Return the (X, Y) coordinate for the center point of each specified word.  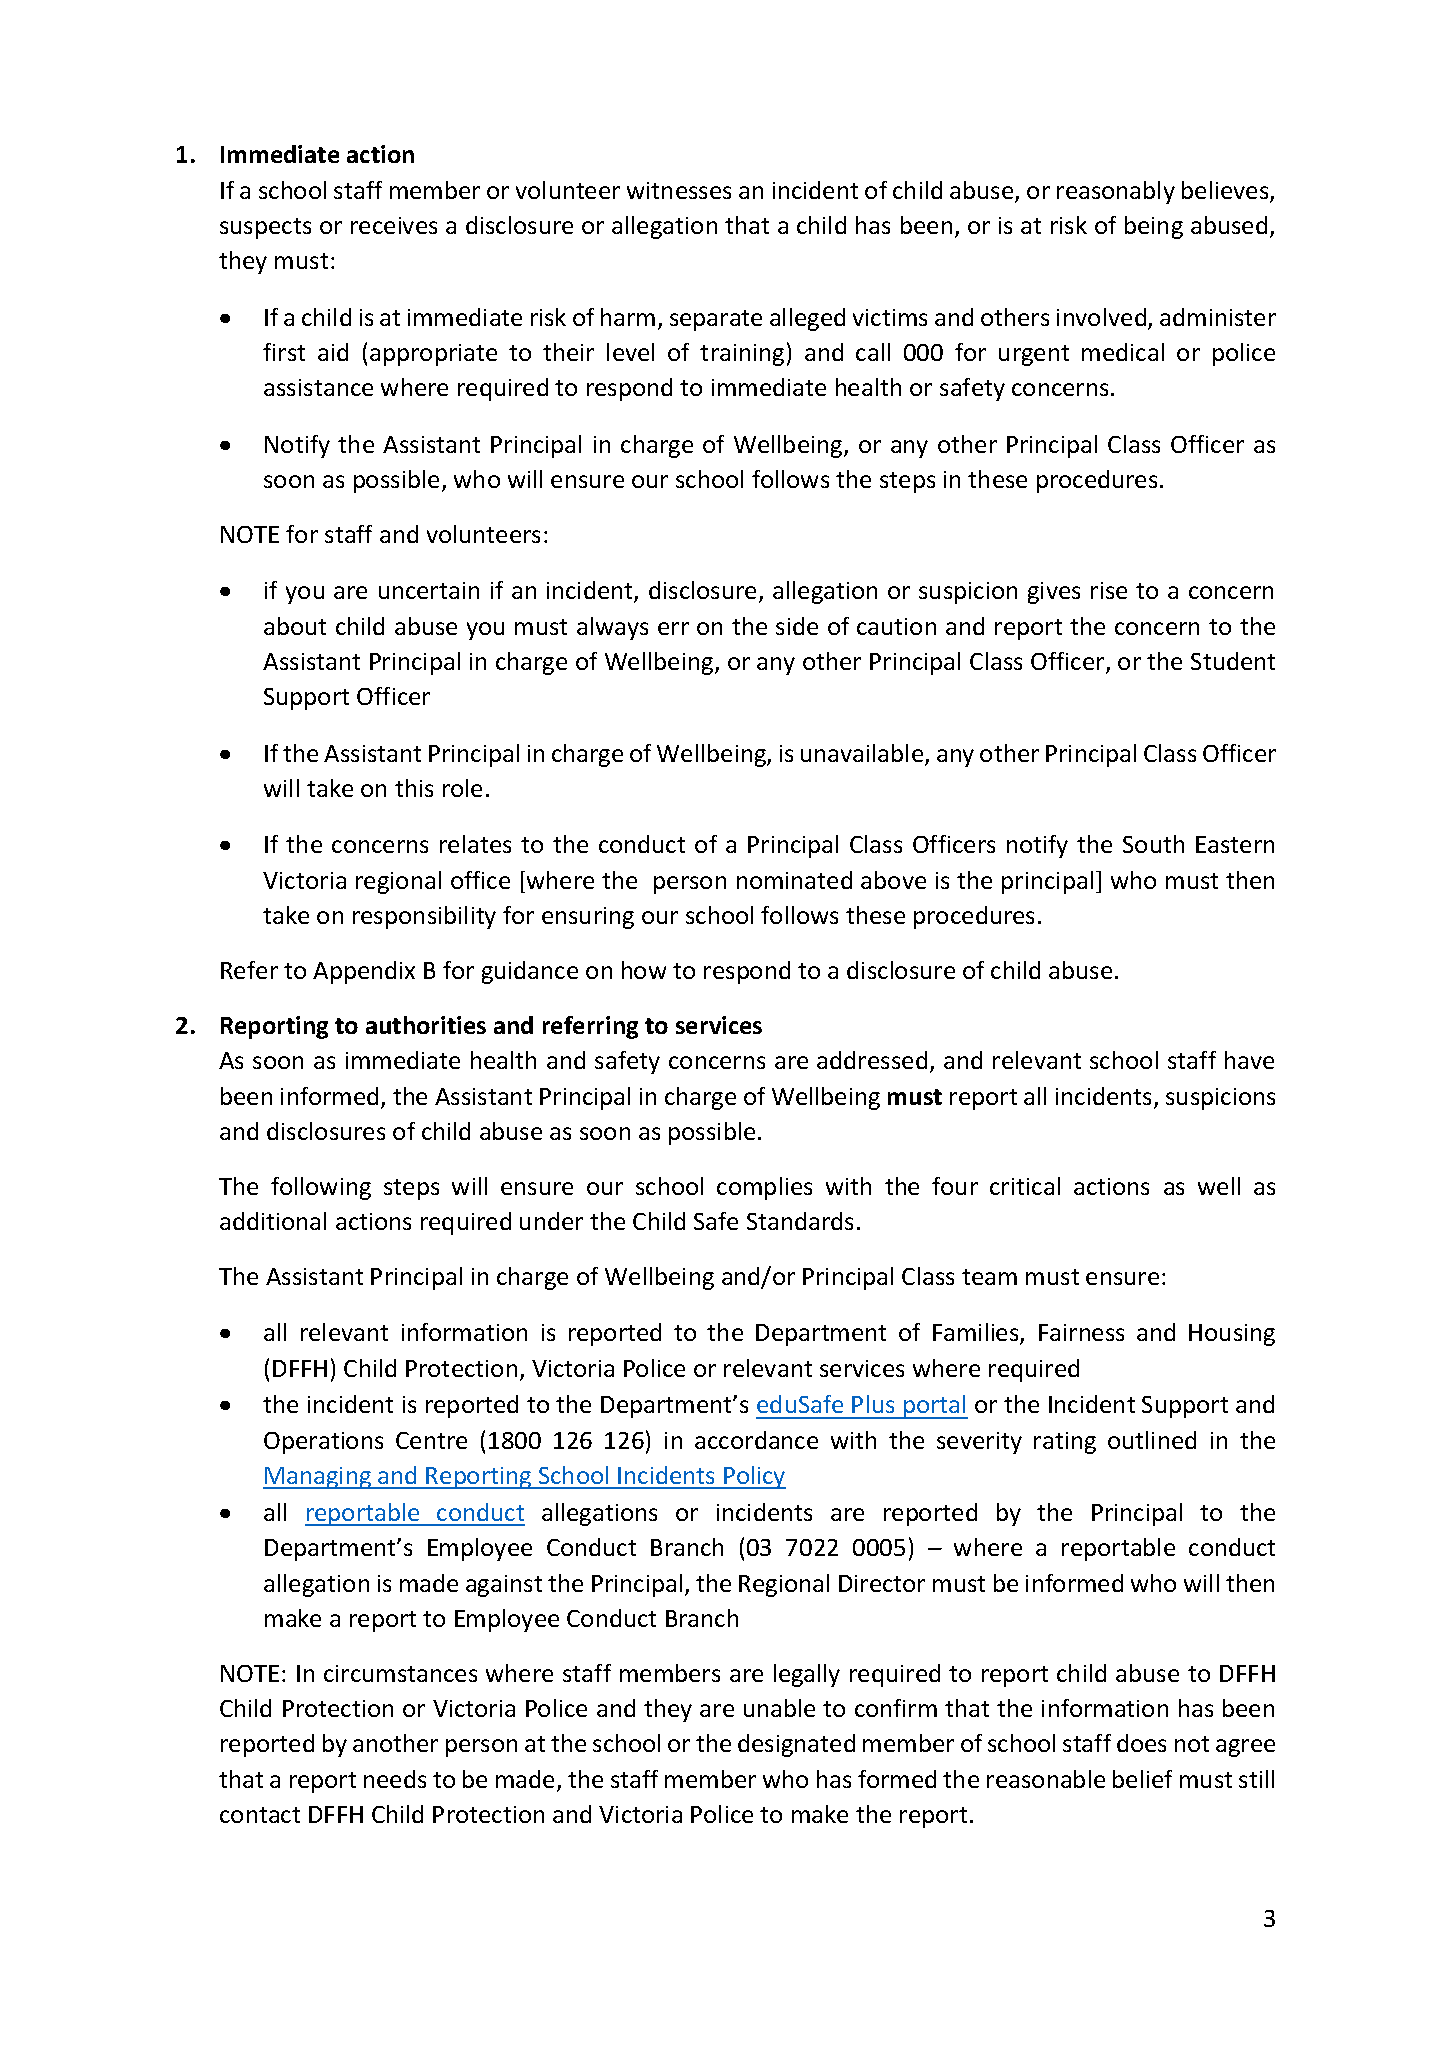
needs (395, 1779)
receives (394, 225)
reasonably (1116, 192)
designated (796, 1745)
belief (1142, 1779)
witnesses (679, 190)
